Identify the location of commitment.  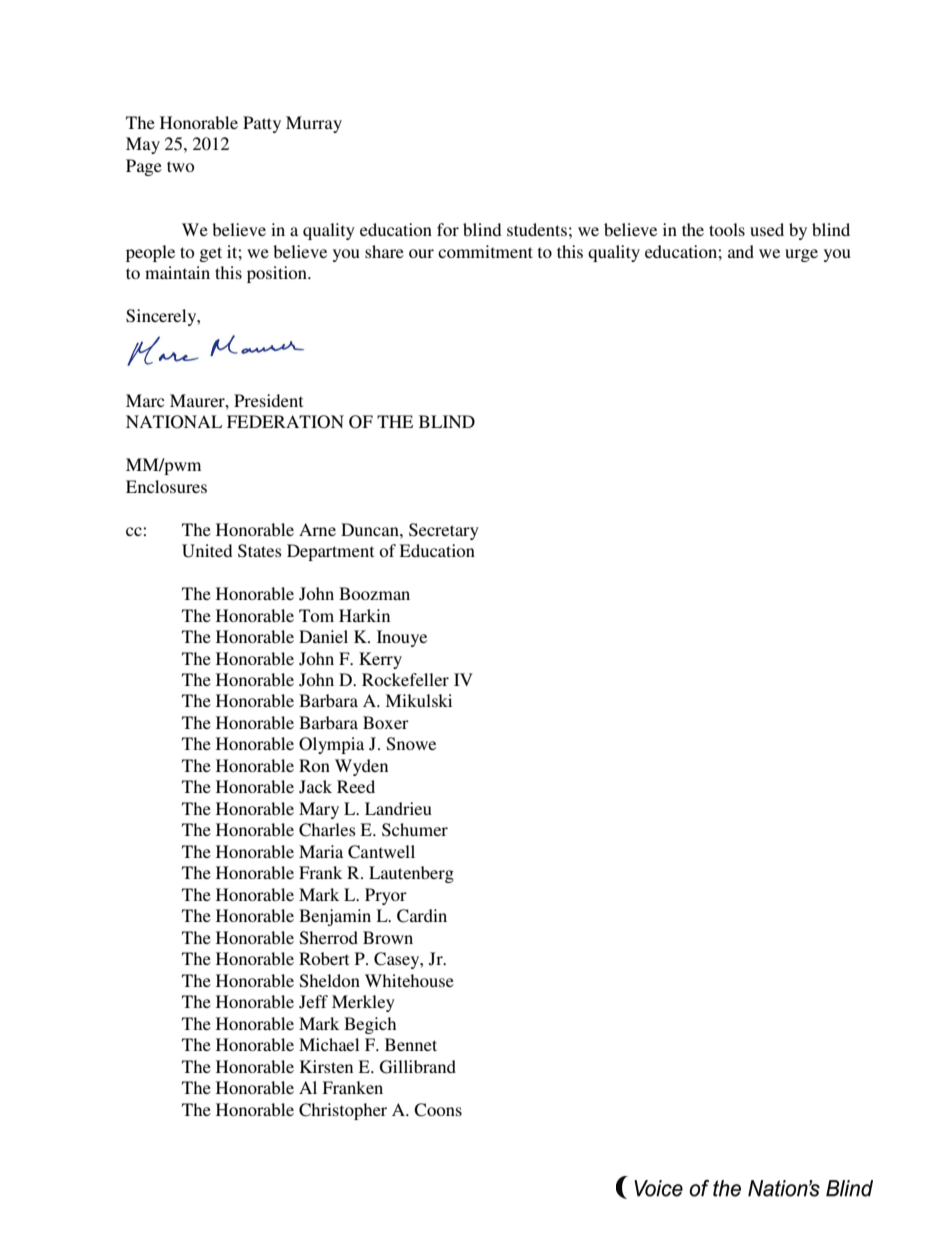
(485, 251).
